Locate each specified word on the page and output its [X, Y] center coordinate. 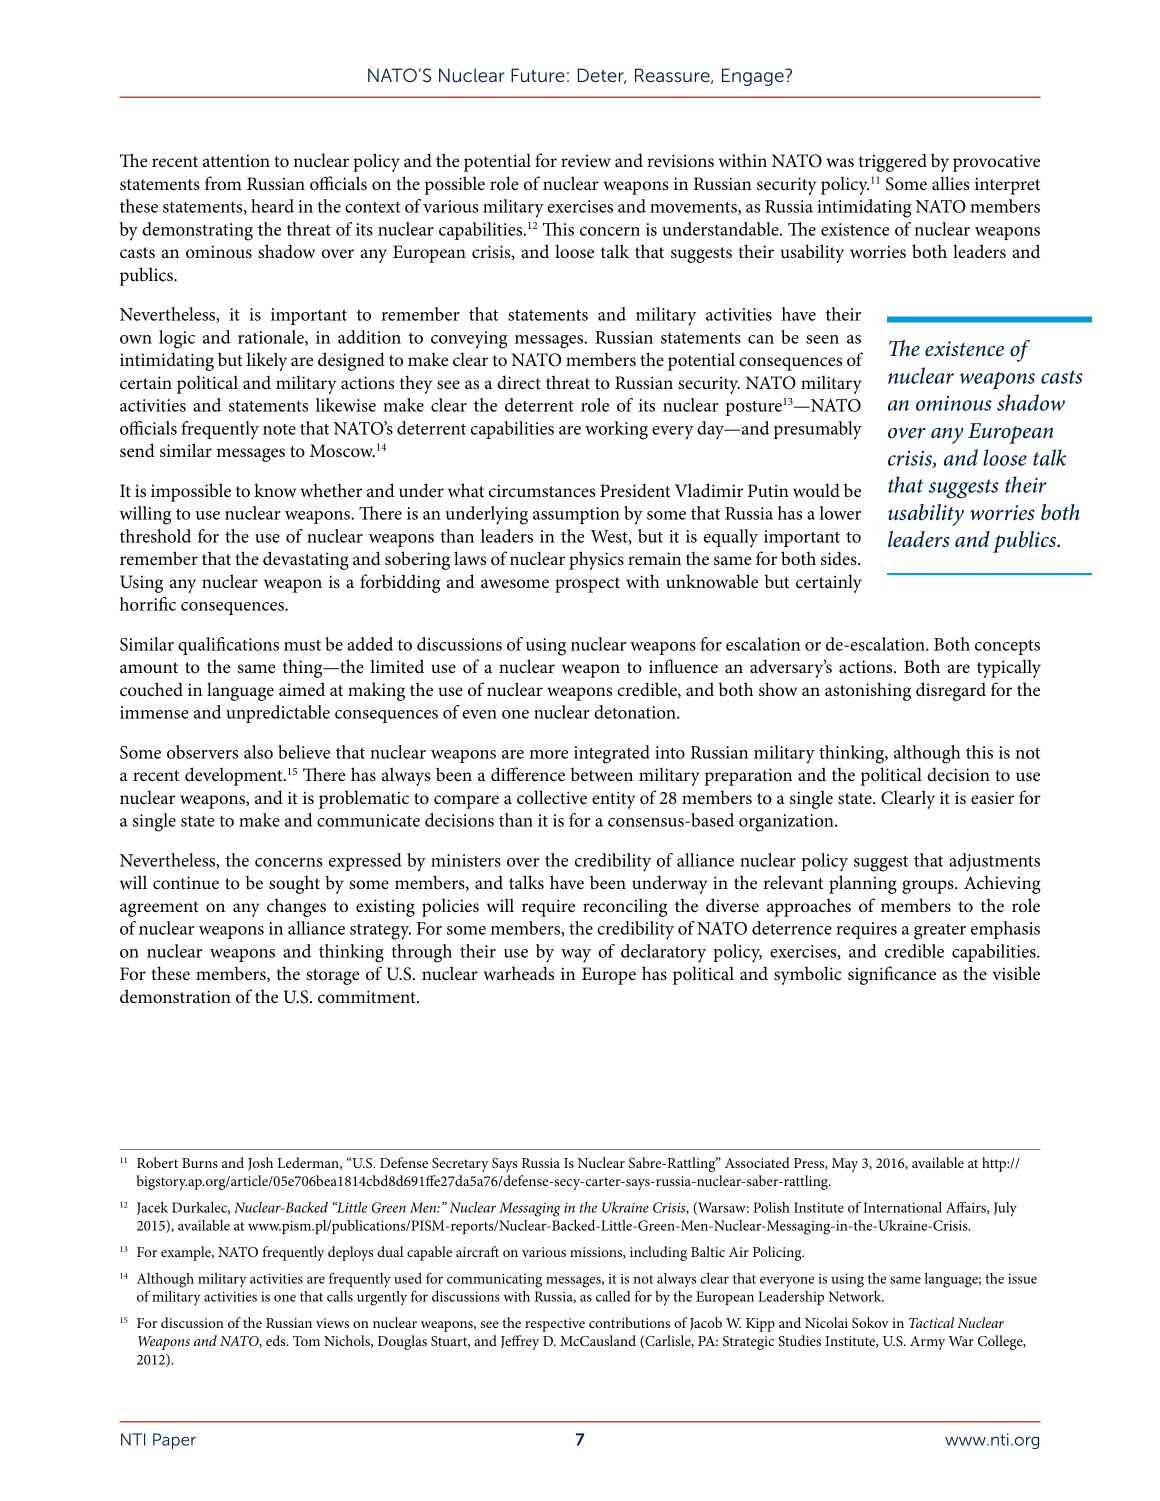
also [258, 752]
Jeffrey [520, 1342]
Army [927, 1343]
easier [992, 798]
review [586, 161]
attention [236, 161]
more [548, 754]
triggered [892, 162]
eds [277, 1340]
